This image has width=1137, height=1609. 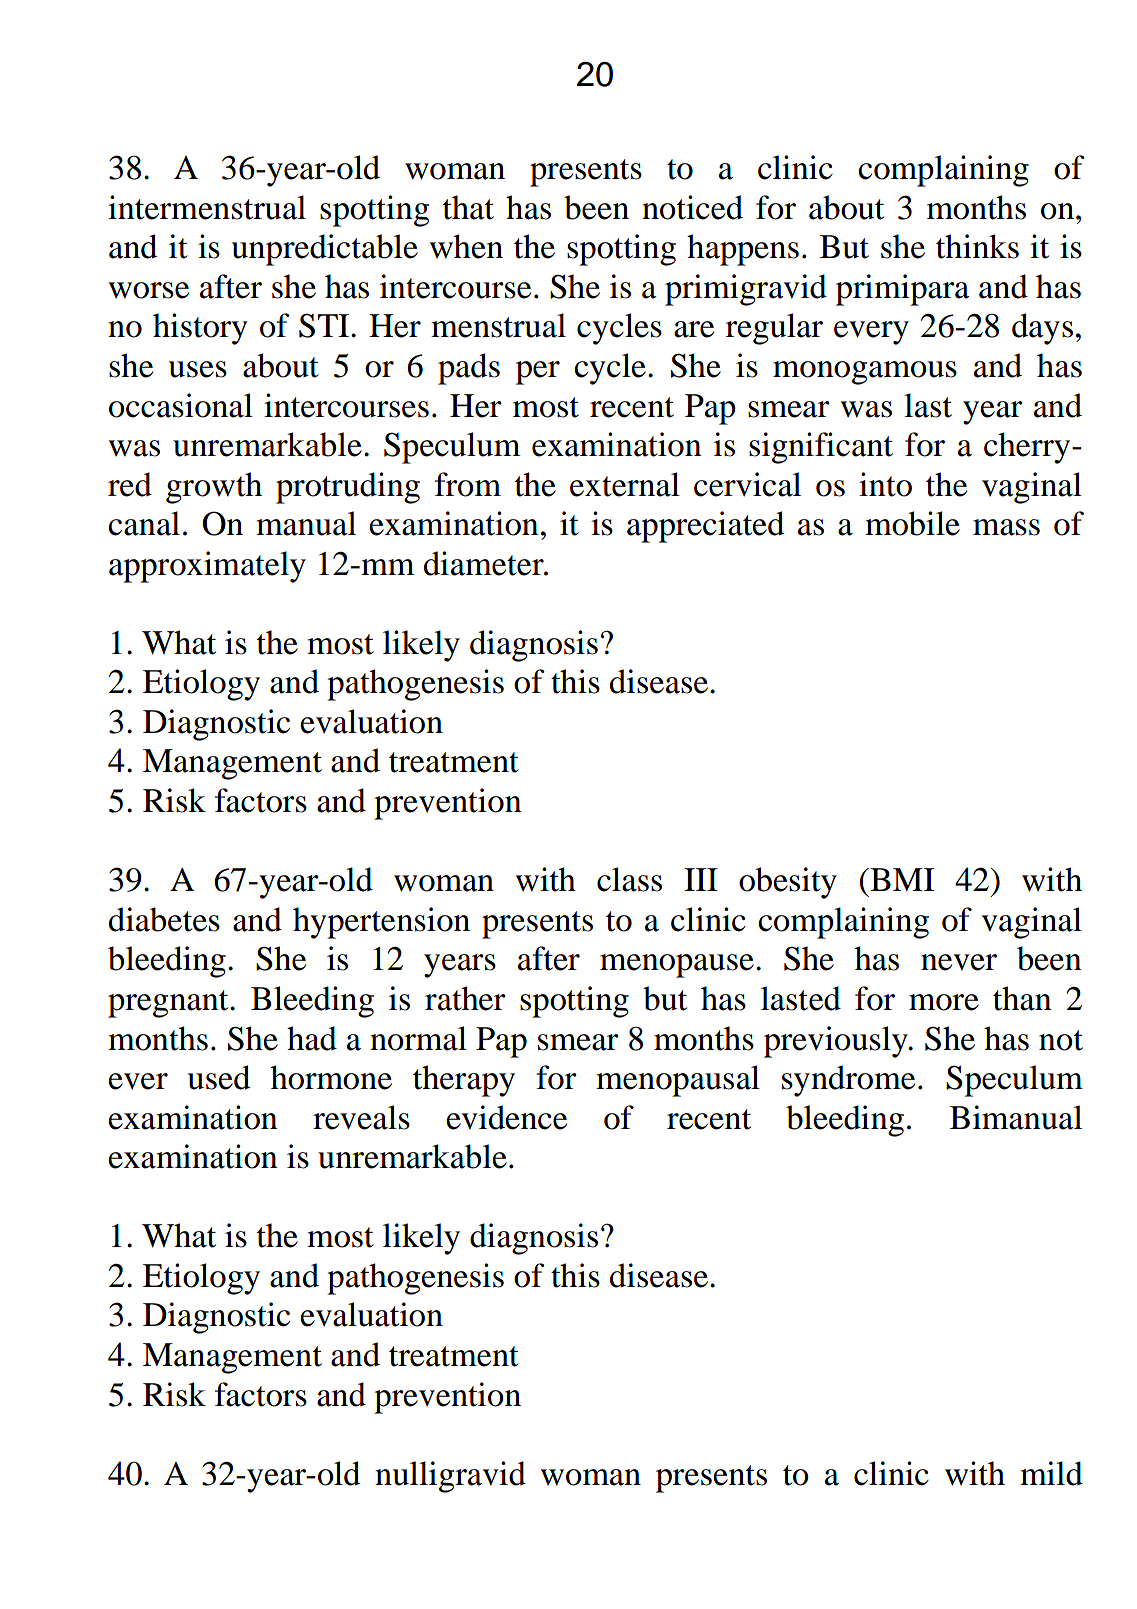 I want to click on reveals, so click(x=361, y=1117).
